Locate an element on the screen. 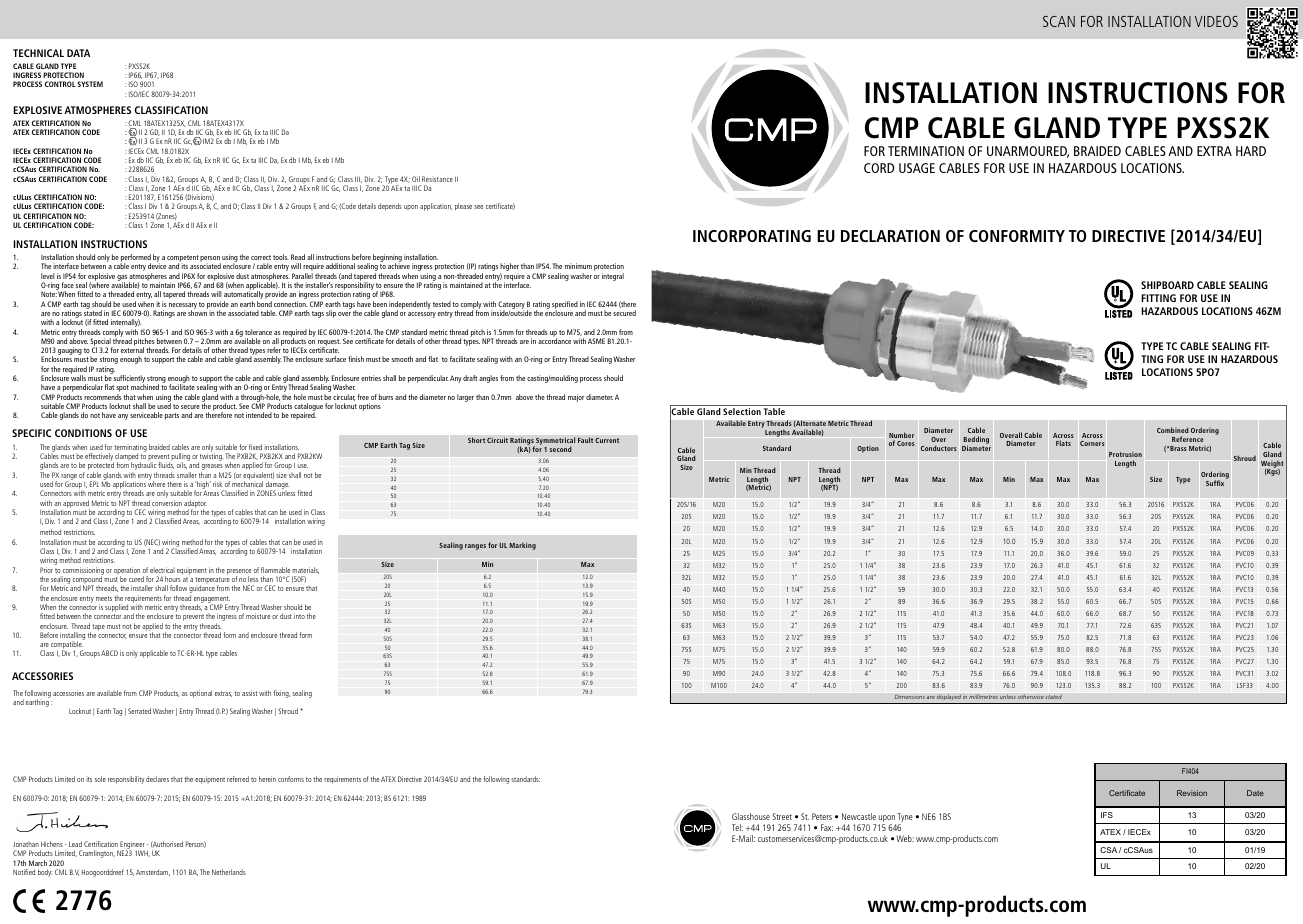 The width and height of the screenshot is (1303, 924). TERMINATION is located at coordinates (926, 151).
